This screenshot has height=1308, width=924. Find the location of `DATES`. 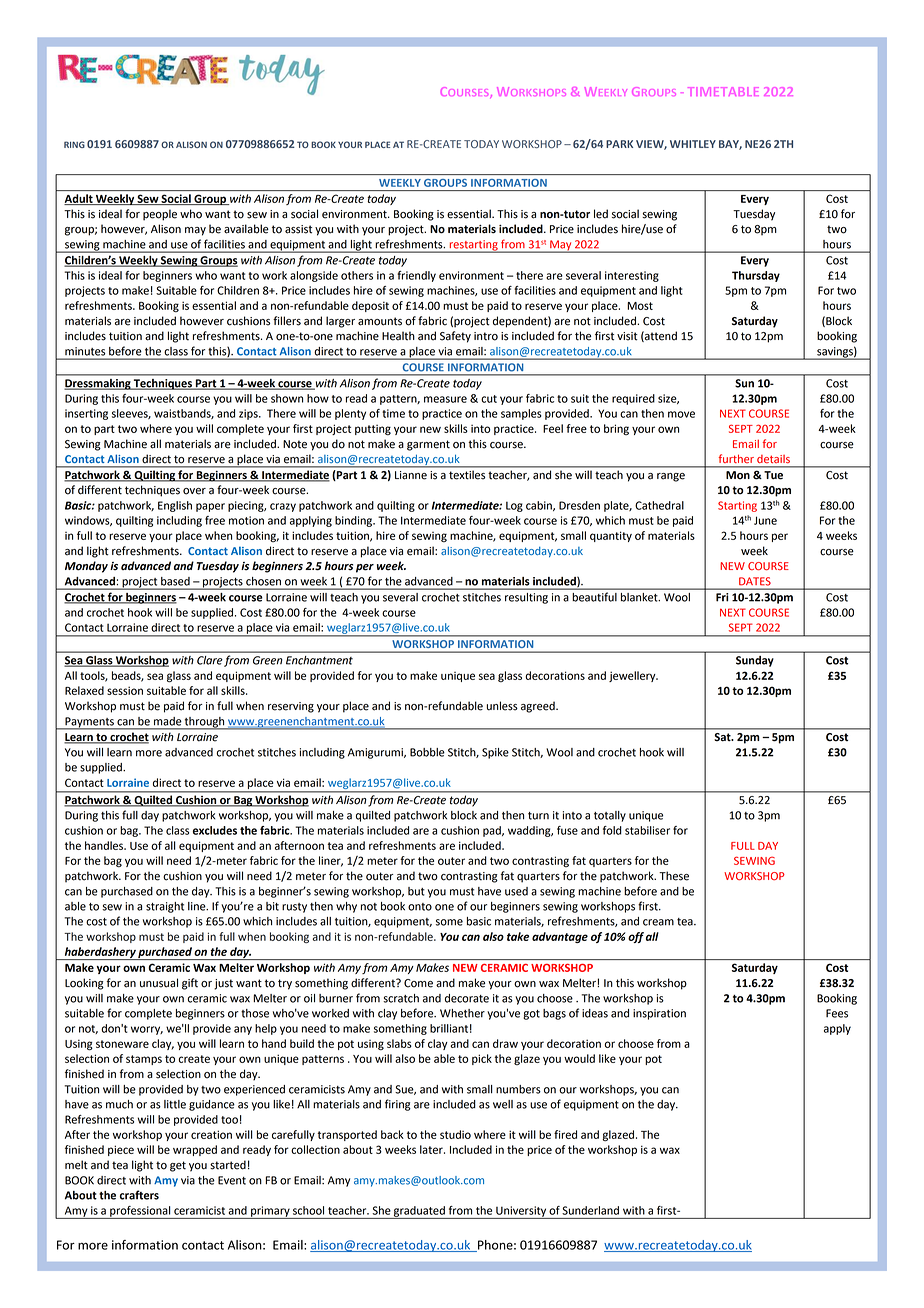

DATES is located at coordinates (754, 581).
